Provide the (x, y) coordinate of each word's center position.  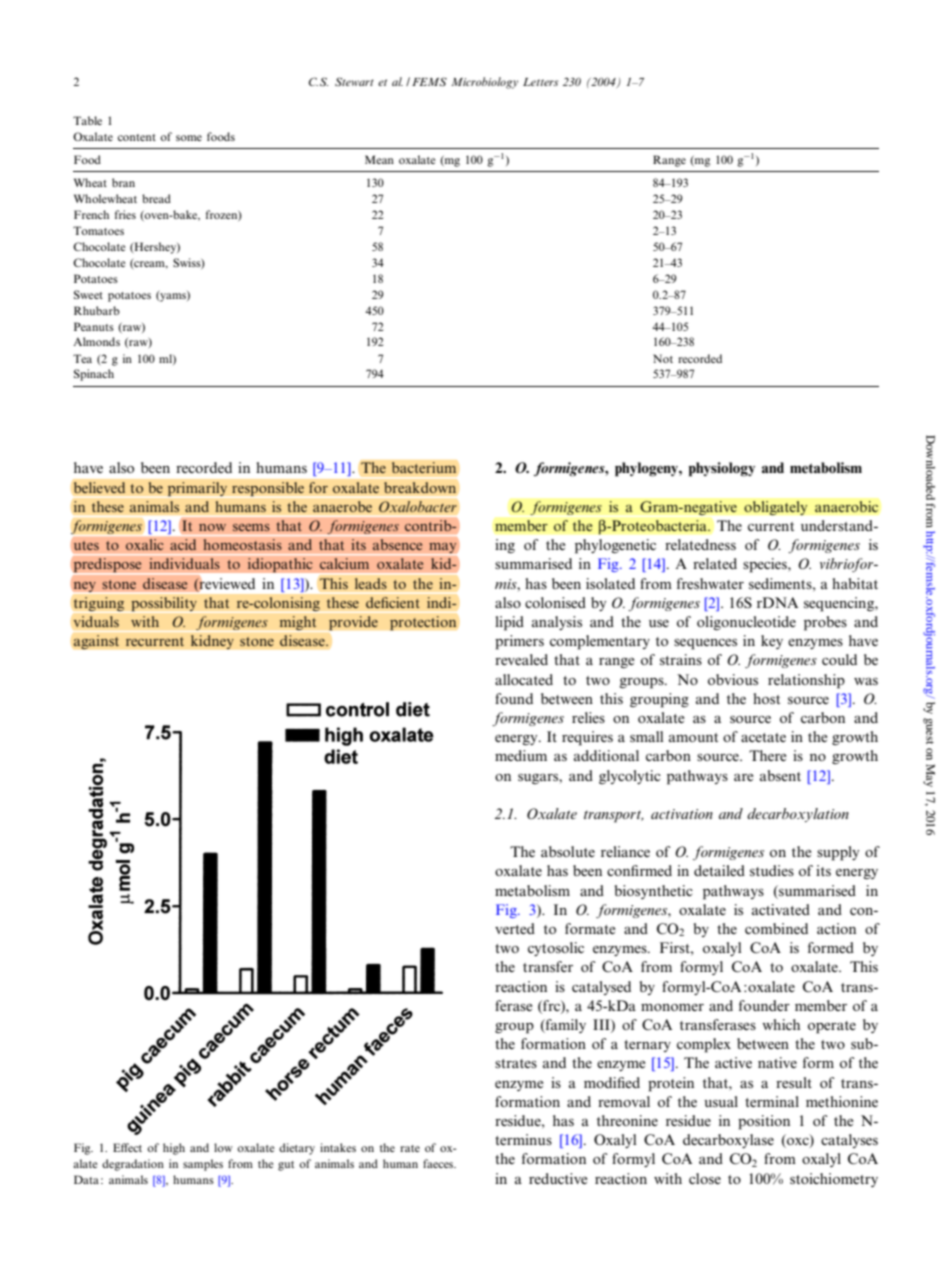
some (189, 138)
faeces (439, 1163)
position (764, 1122)
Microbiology (484, 83)
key (772, 642)
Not (663, 358)
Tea (82, 358)
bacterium (424, 468)
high (174, 1149)
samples (203, 1165)
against (96, 642)
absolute (568, 851)
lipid (509, 623)
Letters (540, 82)
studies (772, 870)
